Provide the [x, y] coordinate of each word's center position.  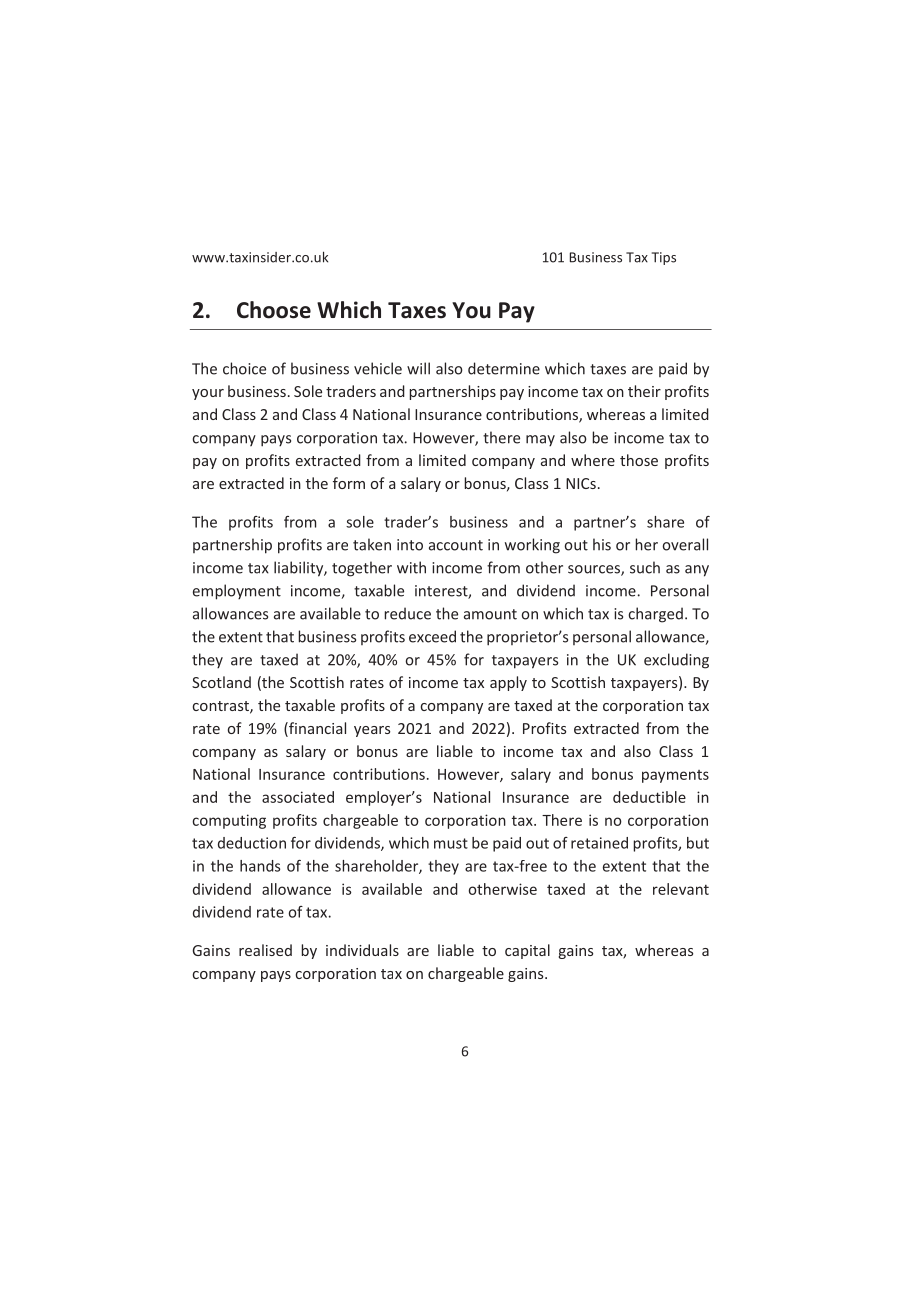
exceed [432, 636]
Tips [664, 258]
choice [244, 368]
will [418, 368]
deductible [649, 797]
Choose [274, 310]
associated [298, 797]
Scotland [221, 682]
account [456, 545]
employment [237, 592]
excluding [676, 661]
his [602, 544]
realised [265, 950]
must [451, 843]
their [644, 391]
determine [504, 368]
